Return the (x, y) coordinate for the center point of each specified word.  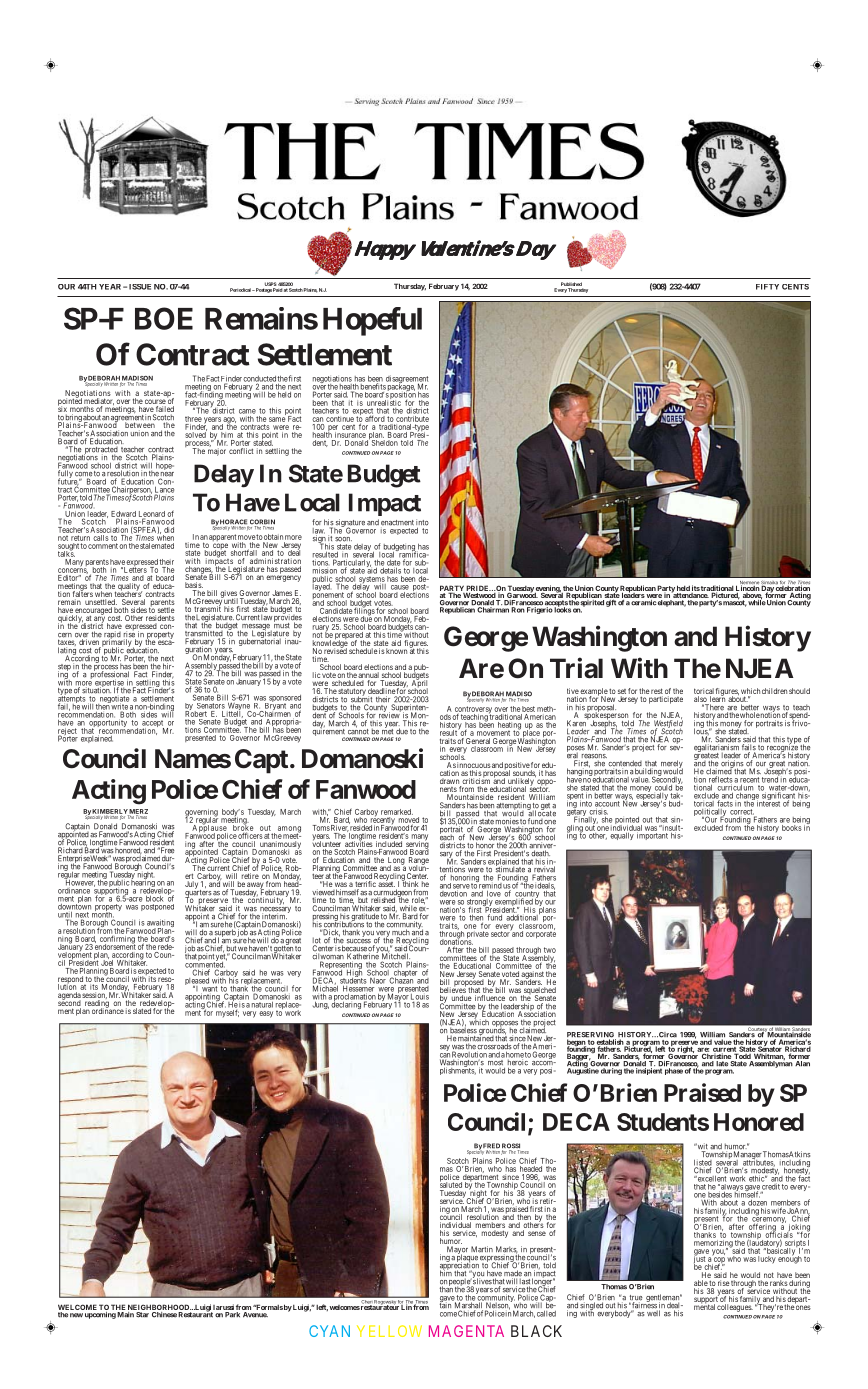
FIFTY (767, 287)
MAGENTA (466, 1331)
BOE (164, 318)
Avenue (255, 1315)
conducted (259, 380)
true (636, 1299)
